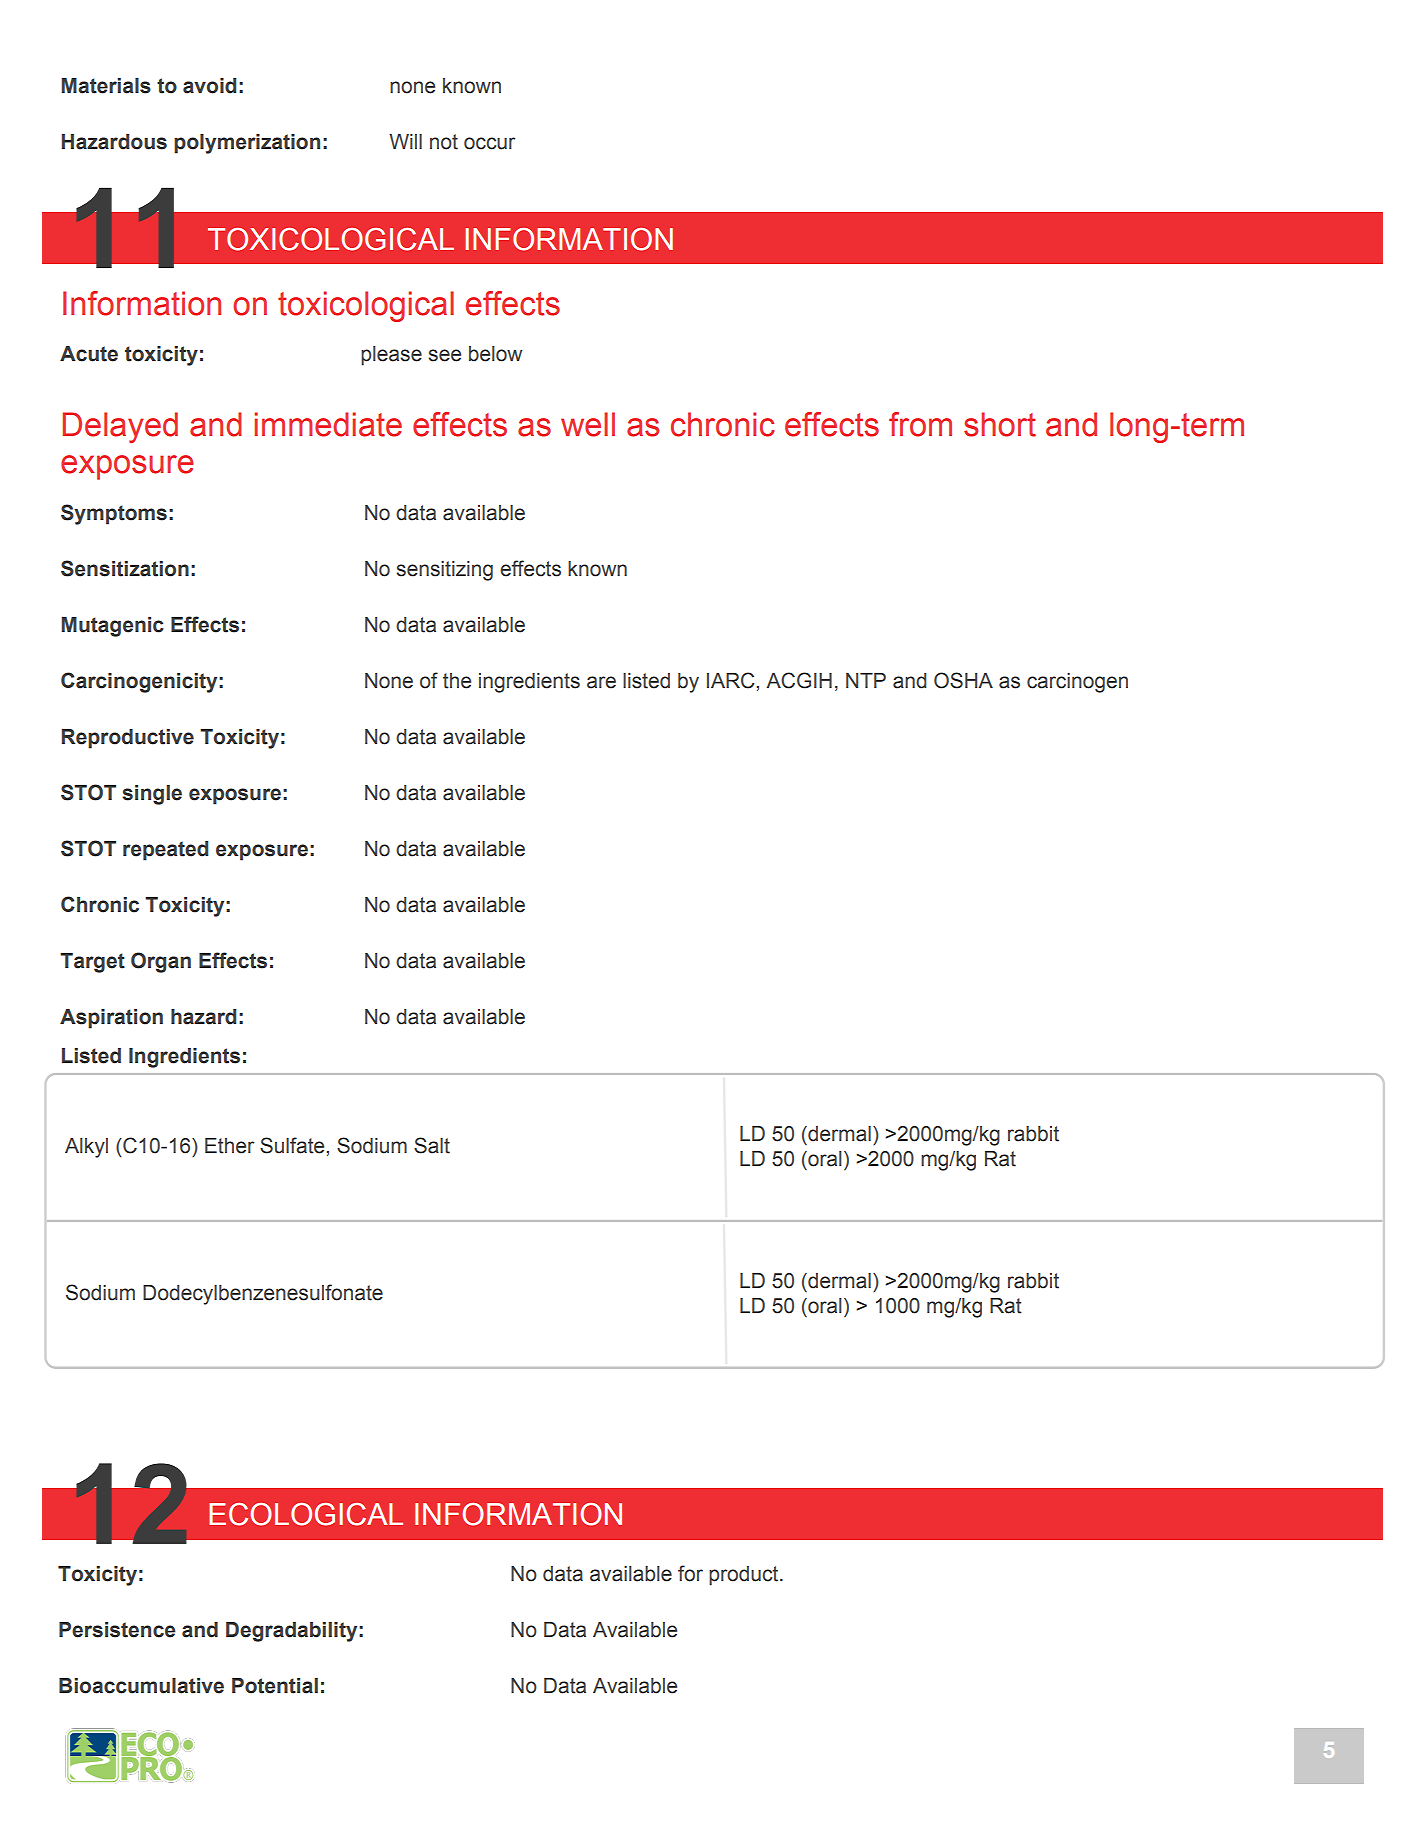  What do you see at coordinates (247, 144) in the screenshot?
I see `polymerization` at bounding box center [247, 144].
